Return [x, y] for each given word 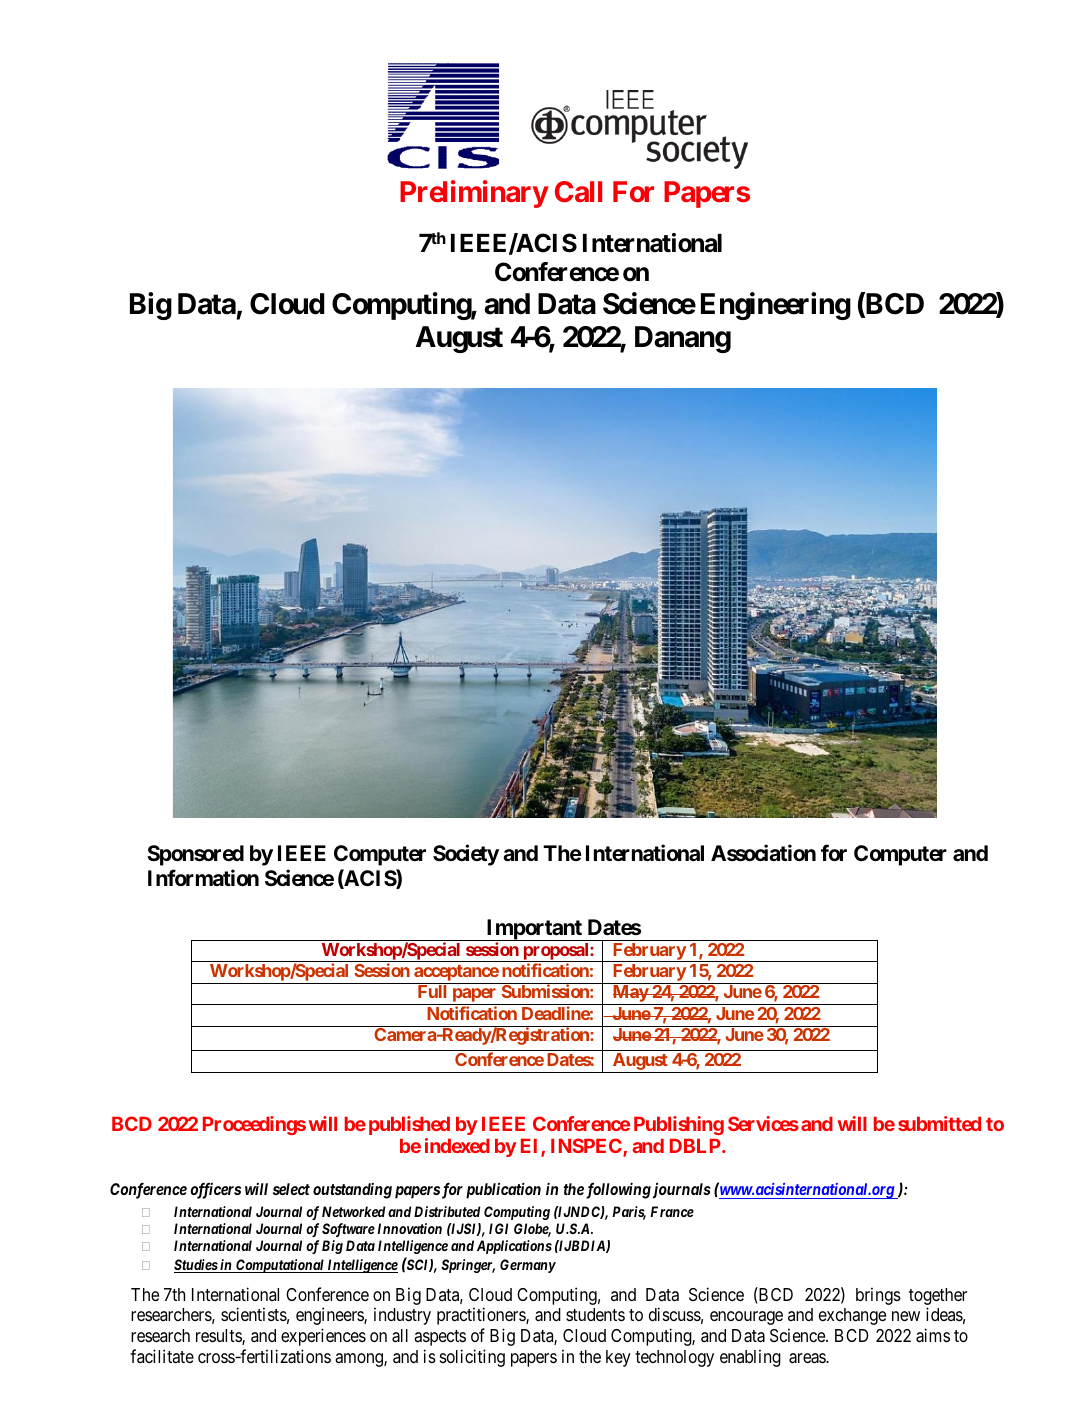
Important [534, 930]
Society [466, 855]
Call [578, 191]
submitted [939, 1123]
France [672, 1211]
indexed [457, 1145]
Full [432, 991]
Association [763, 853]
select [291, 1189]
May [630, 995]
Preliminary [474, 194]
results [219, 1337]
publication [503, 1190]
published [409, 1125]
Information [203, 877]
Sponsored [195, 855]
